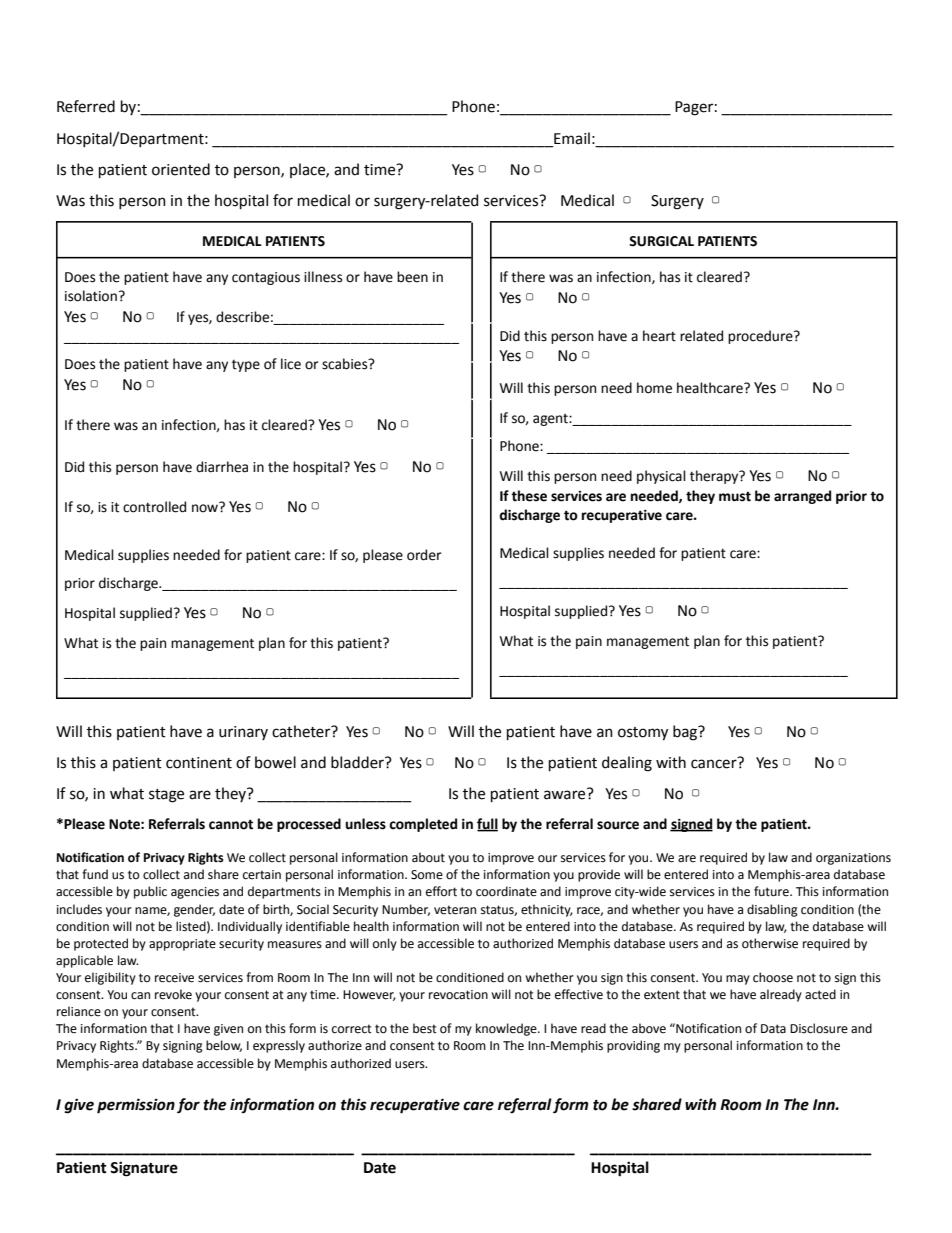 The image size is (952, 1233). Describe the element at coordinates (761, 337) in the screenshot. I see `procedure` at that location.
